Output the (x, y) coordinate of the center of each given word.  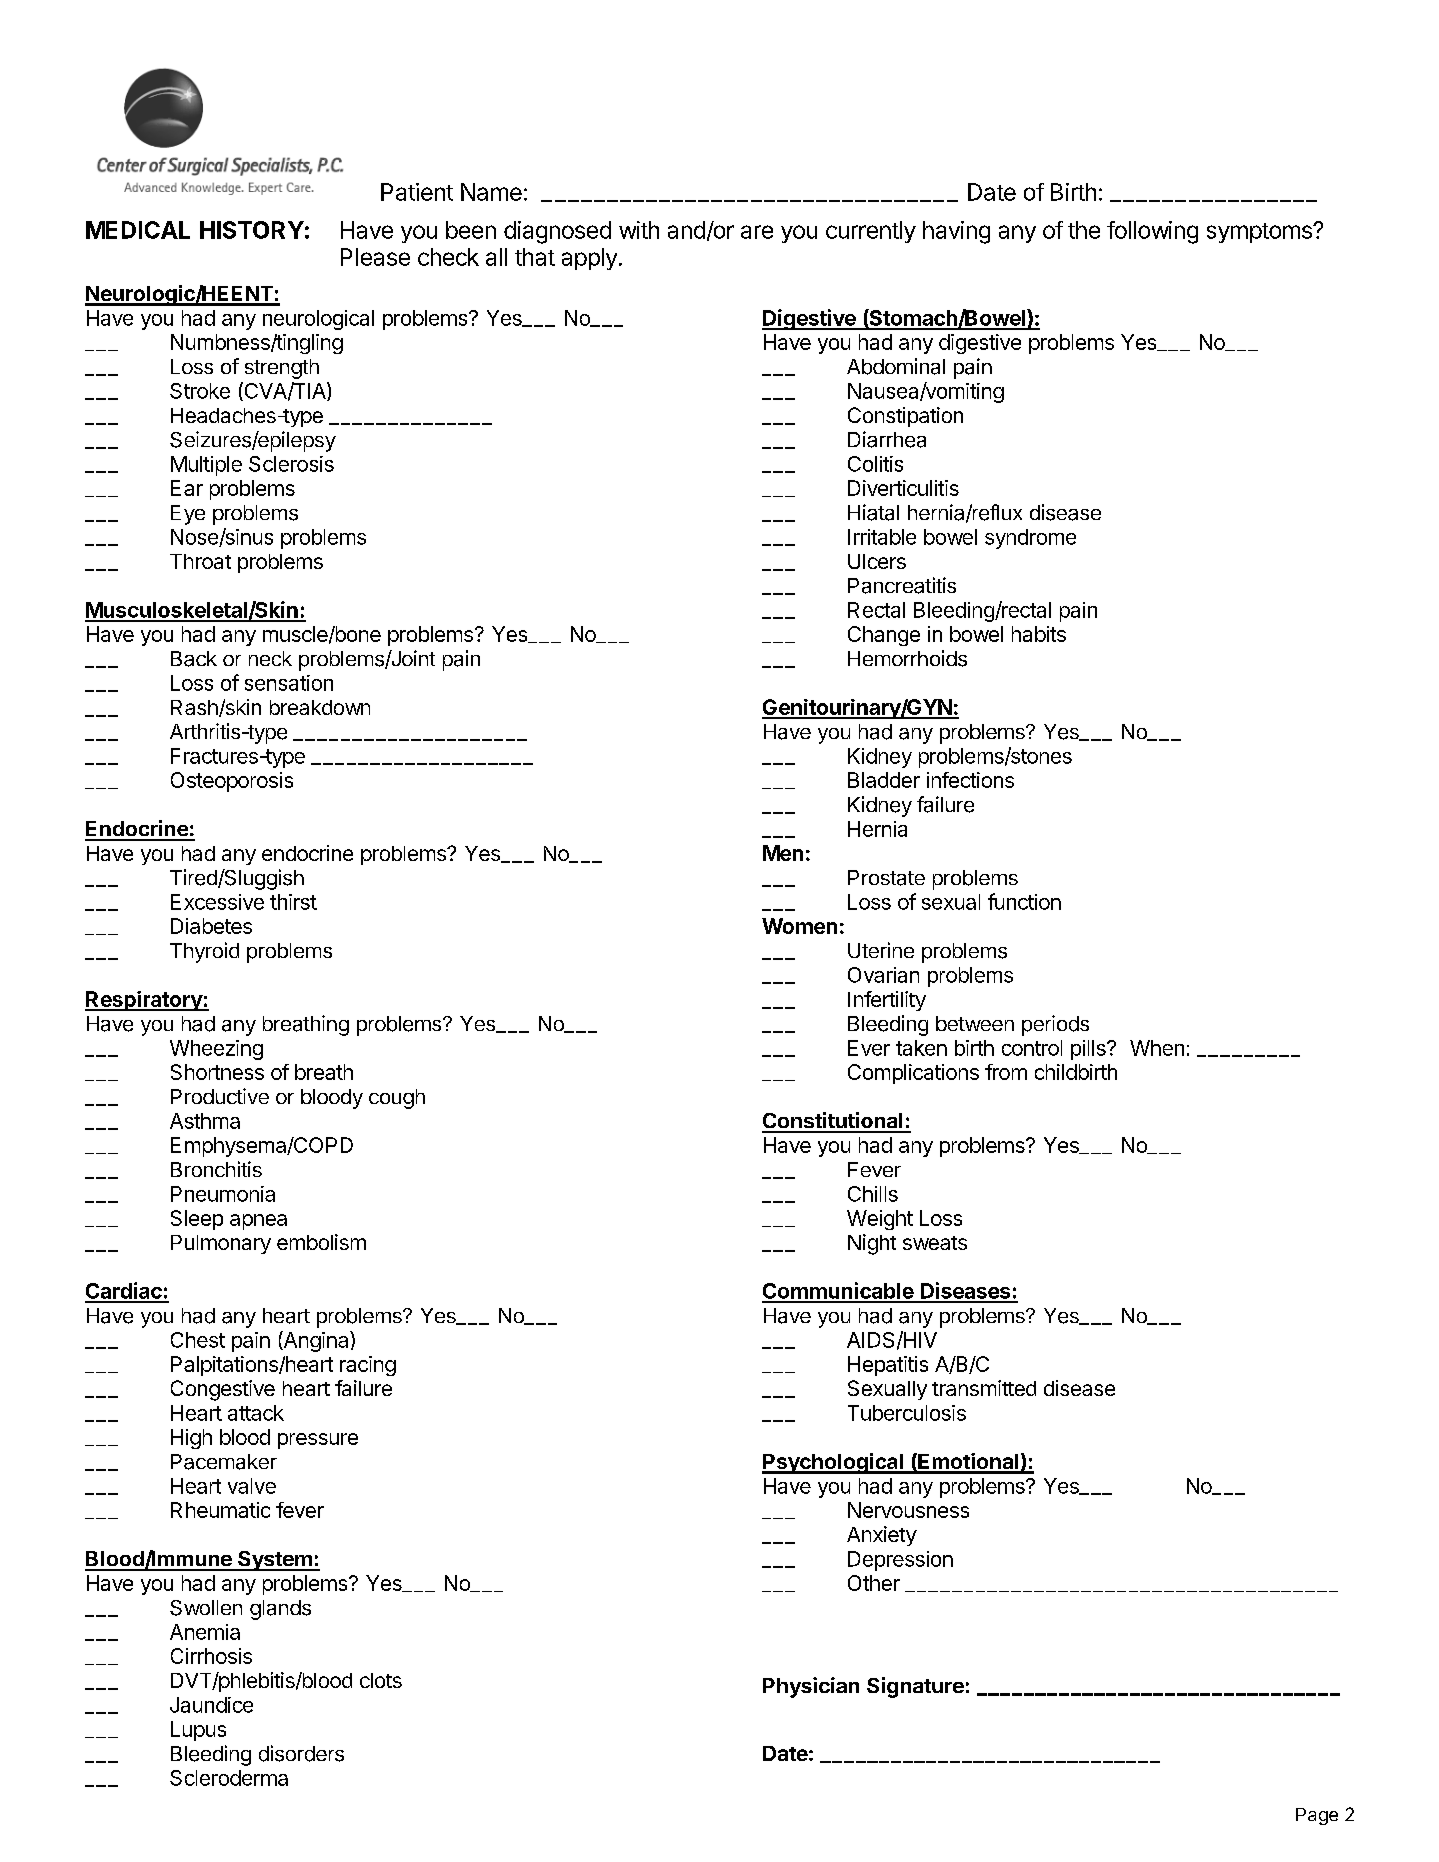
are (757, 232)
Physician (811, 1687)
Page (1317, 1816)
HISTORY (252, 230)
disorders (301, 1753)
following (1152, 232)
